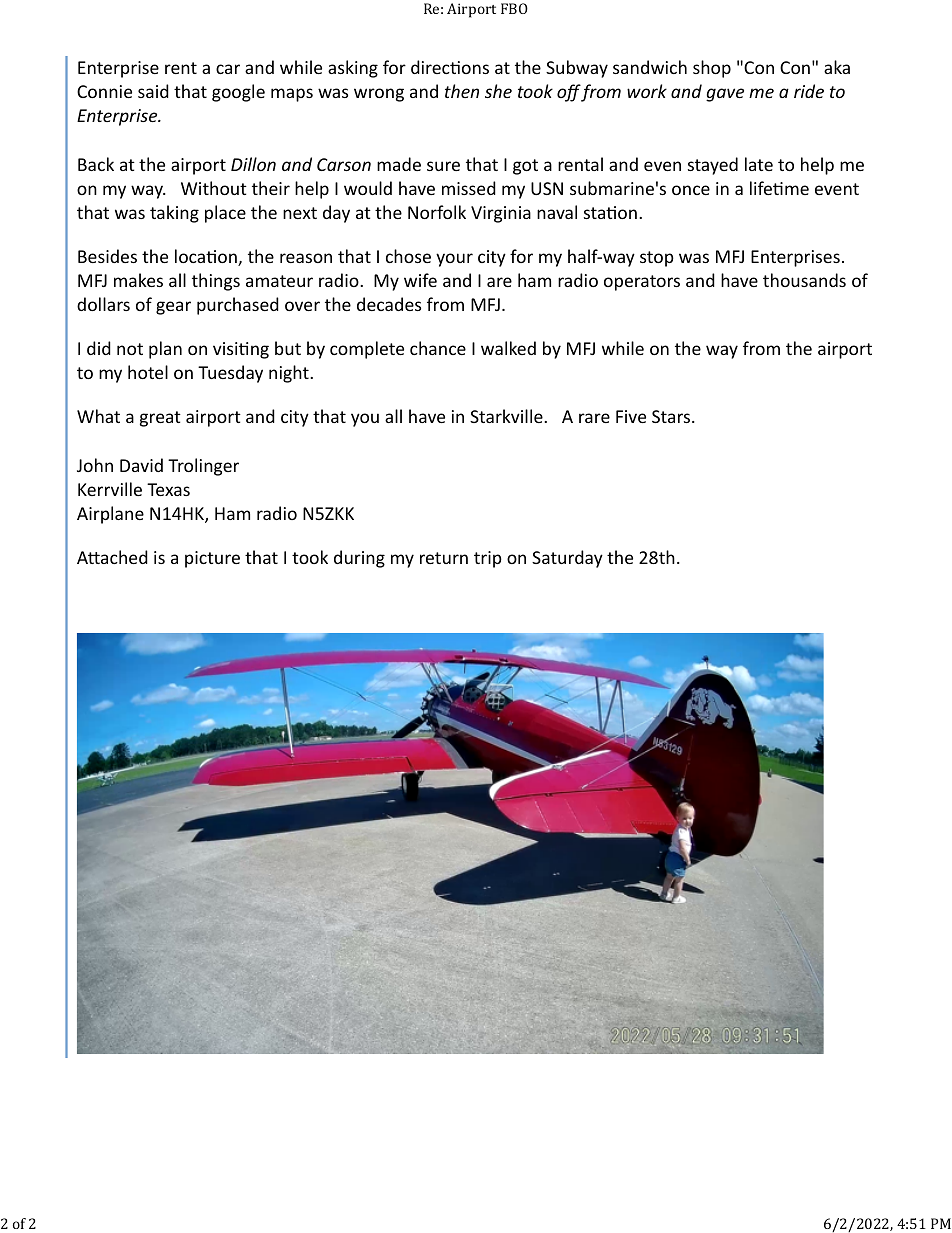  What do you see at coordinates (153, 91) in the screenshot?
I see `said` at bounding box center [153, 91].
